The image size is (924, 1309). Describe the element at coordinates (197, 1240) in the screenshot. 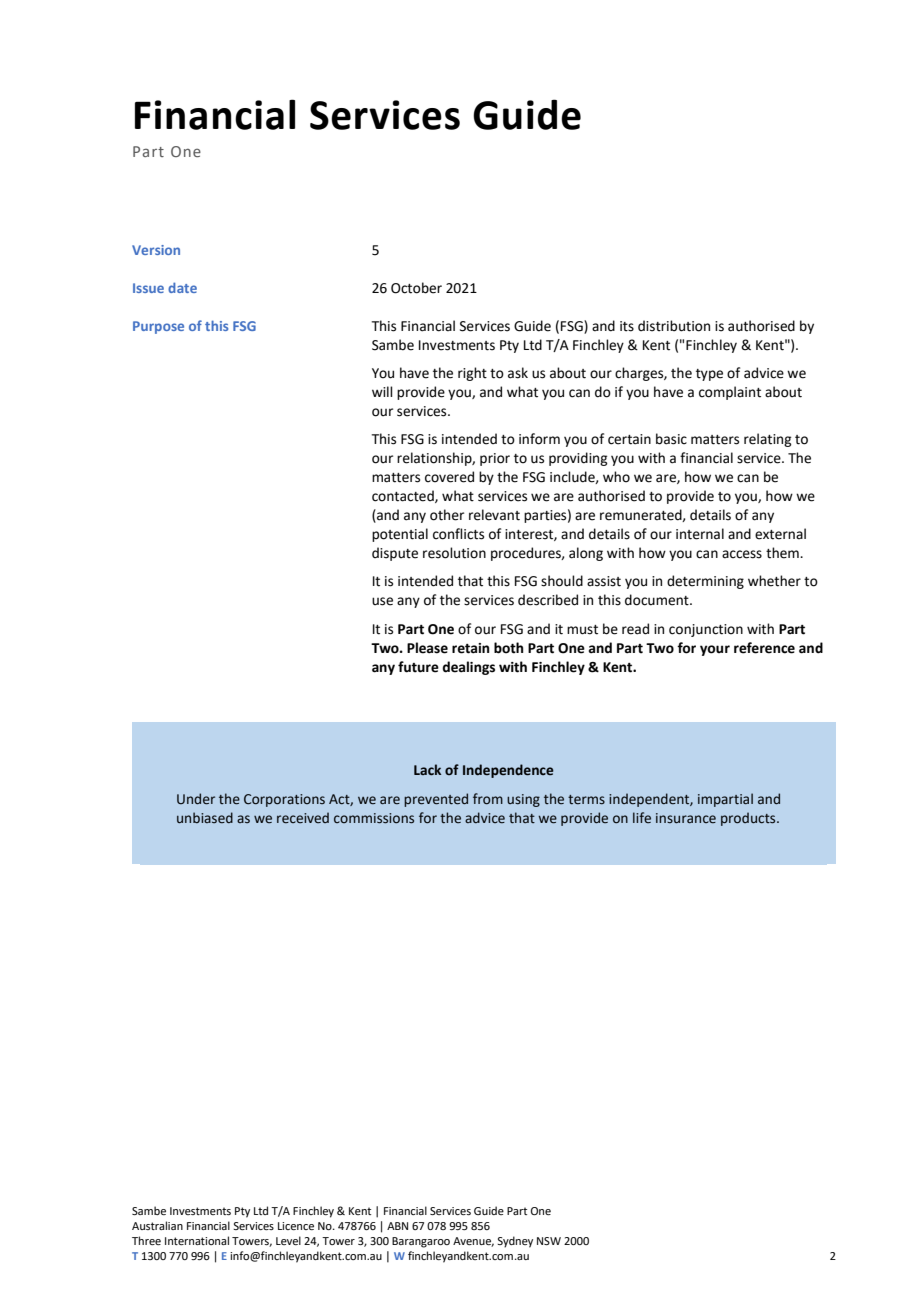

I see `International` at that location.
